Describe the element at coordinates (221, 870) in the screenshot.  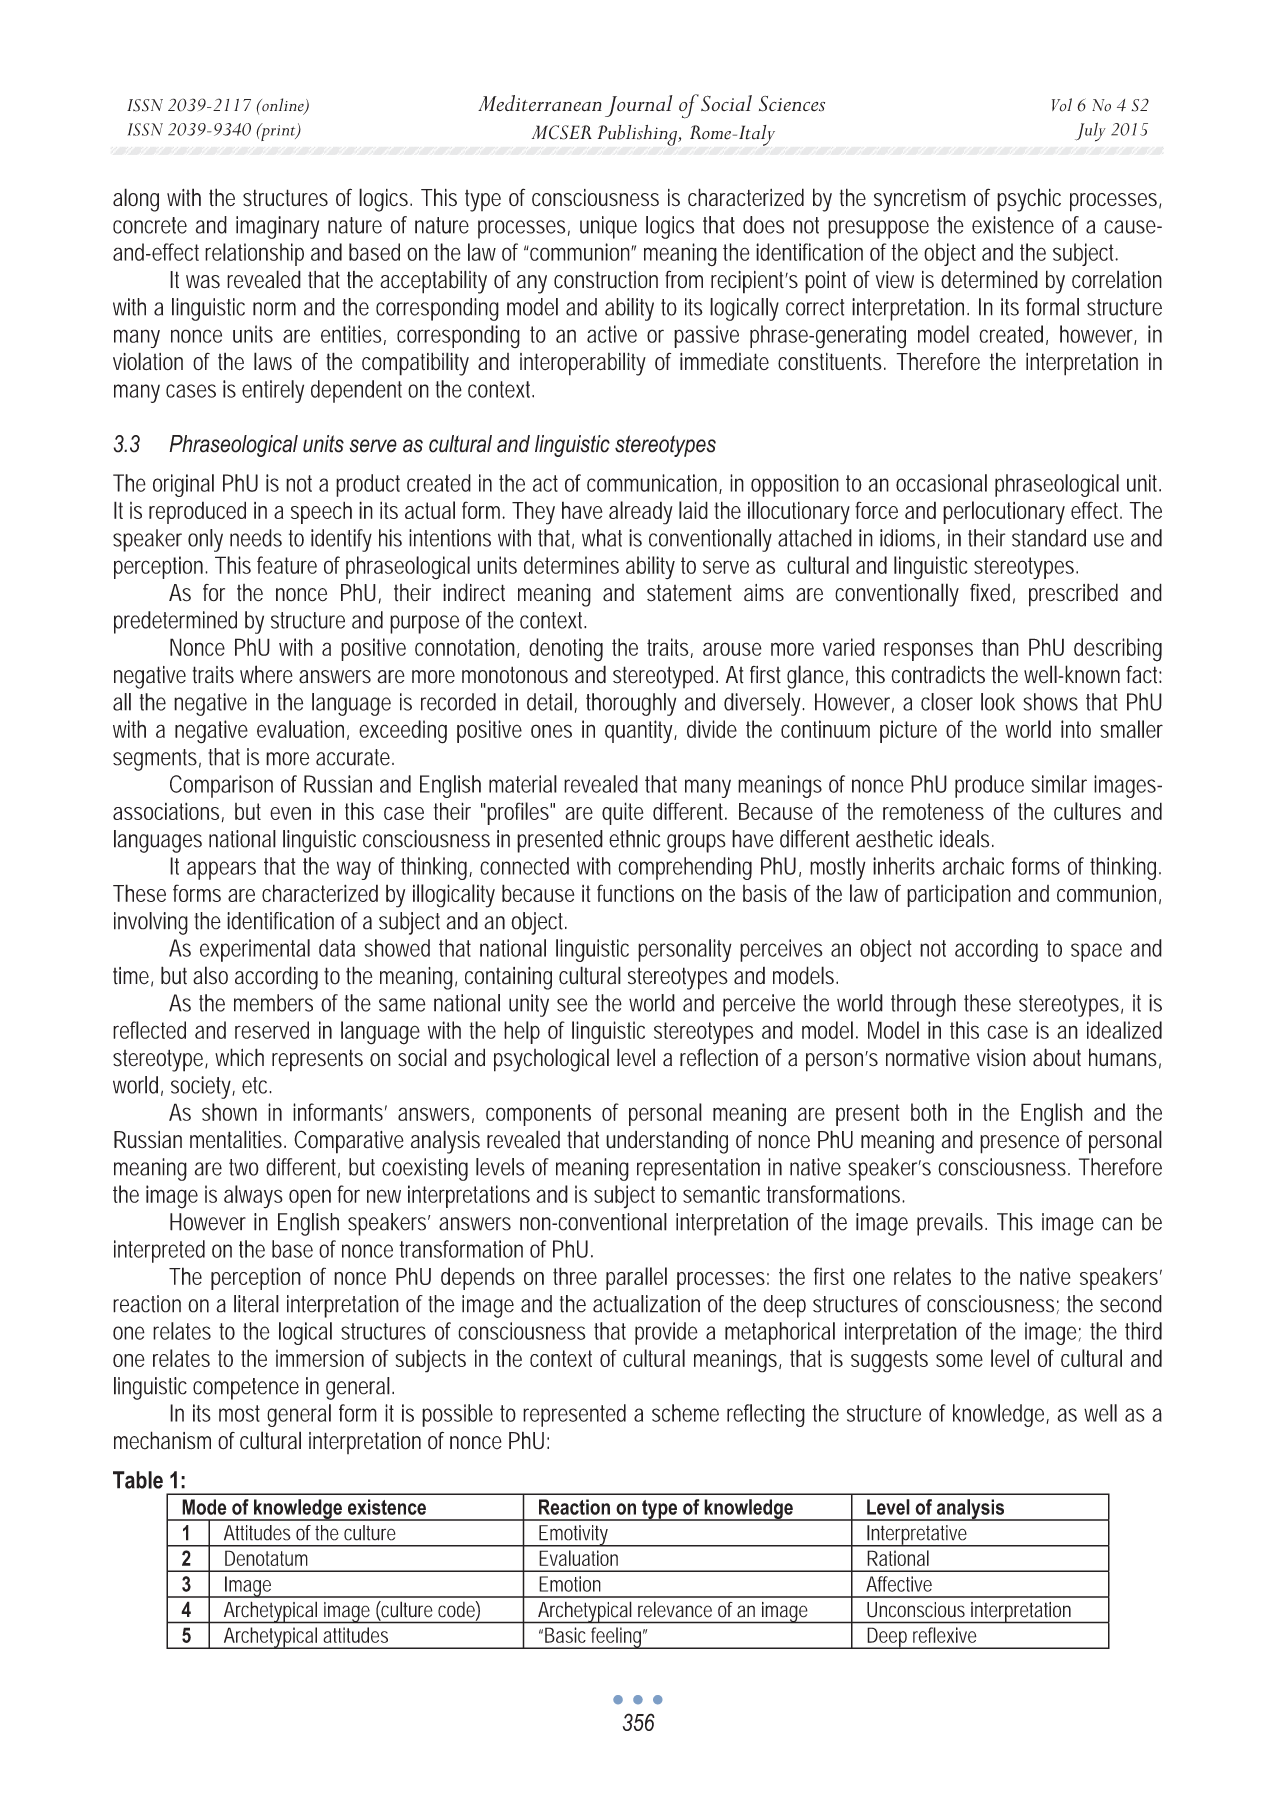
I see `appears` at that location.
